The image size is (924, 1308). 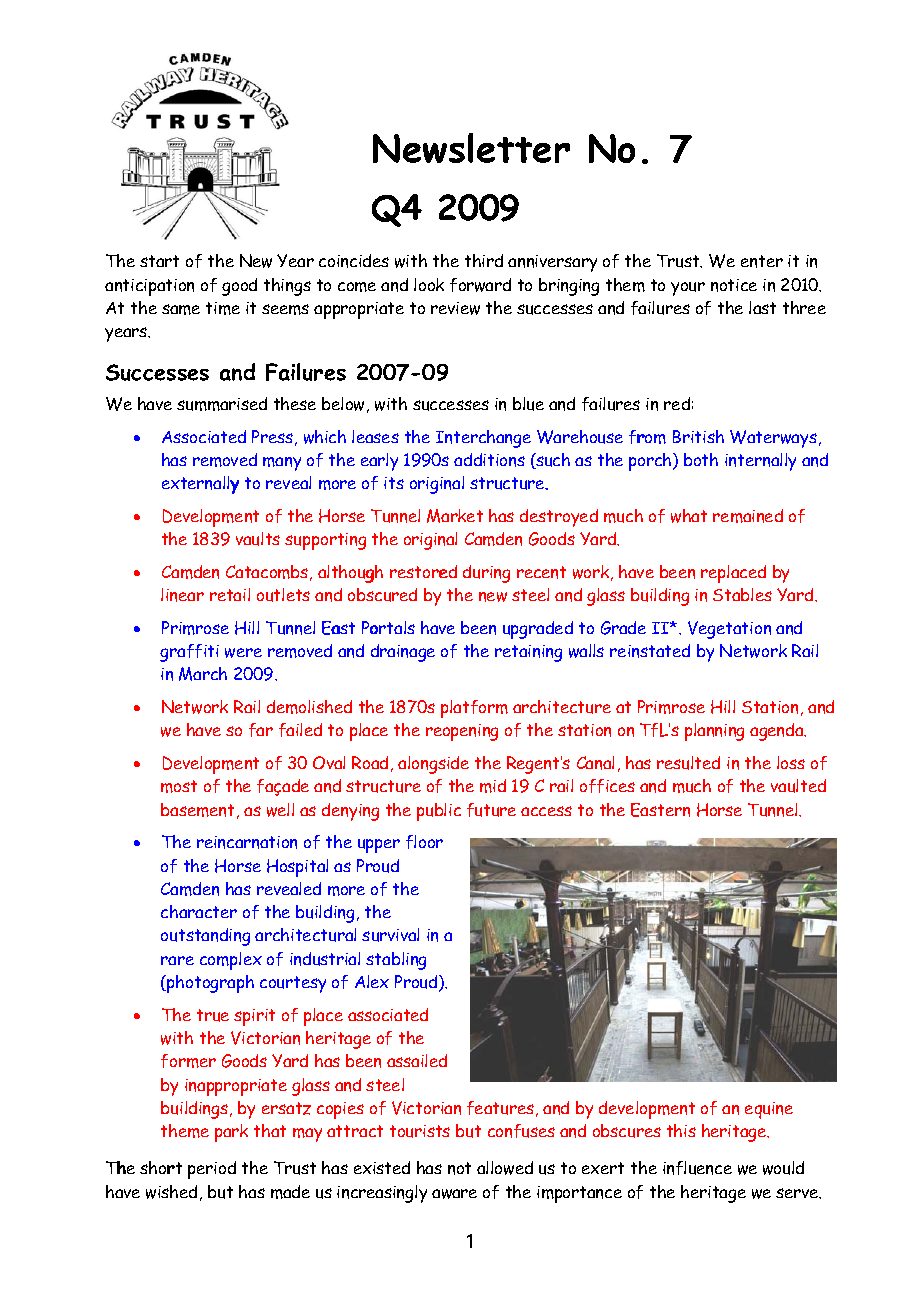 I want to click on Stables, so click(x=742, y=594).
